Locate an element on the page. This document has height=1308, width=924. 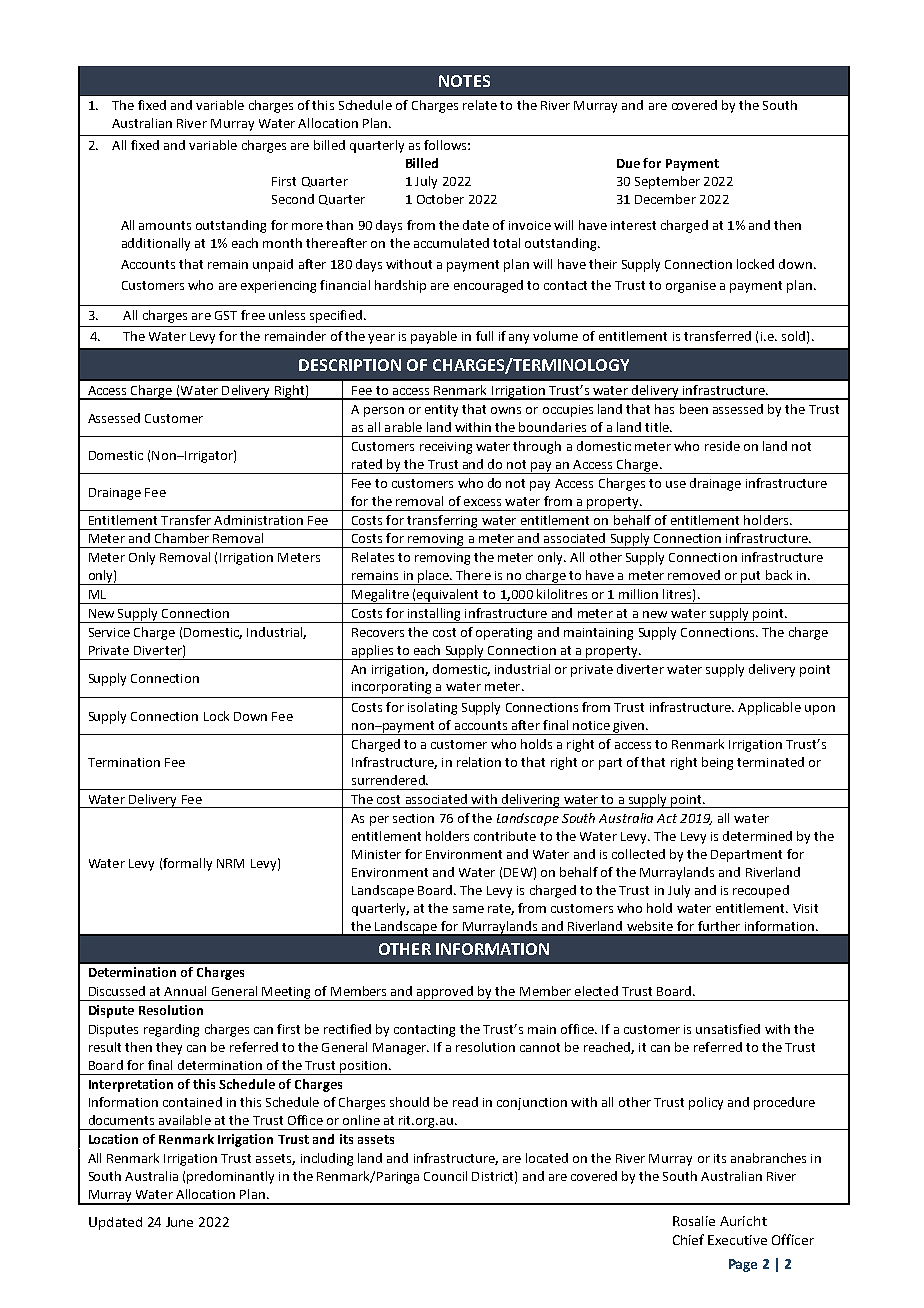
amounts is located at coordinates (165, 225).
